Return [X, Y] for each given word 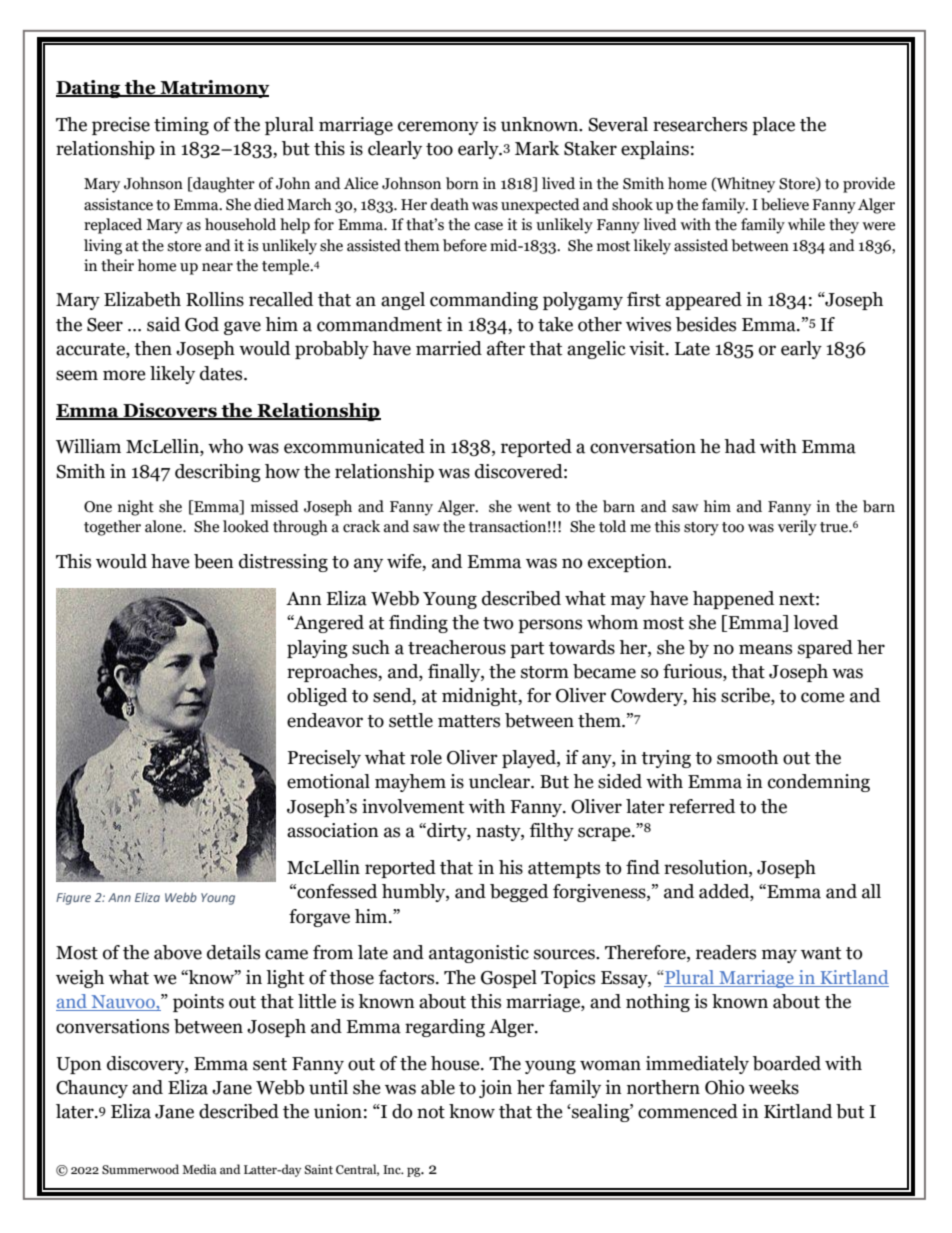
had [740, 446]
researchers [700, 124]
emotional [328, 781]
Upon [79, 1065]
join [495, 1089]
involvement [413, 806]
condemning [819, 783]
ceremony [438, 128]
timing [181, 126]
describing [218, 473]
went [534, 507]
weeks [774, 1087]
